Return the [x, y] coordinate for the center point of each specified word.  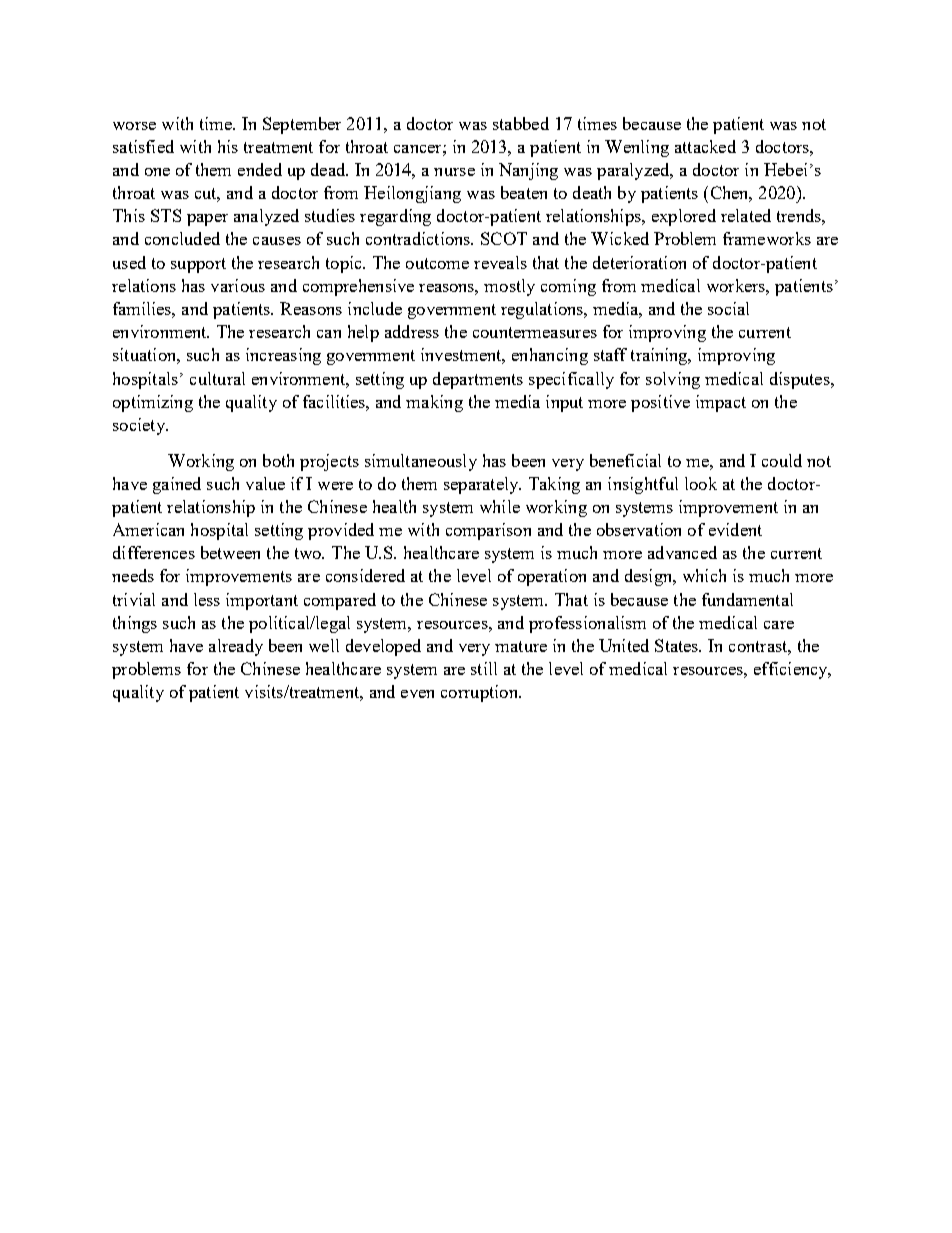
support [198, 265]
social [728, 308]
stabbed [521, 123]
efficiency [792, 670]
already [236, 647]
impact [721, 403]
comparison [488, 531]
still [484, 668]
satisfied [143, 146]
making [434, 403]
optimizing [153, 403]
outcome [437, 263]
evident [735, 529]
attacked [705, 146]
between [230, 552]
